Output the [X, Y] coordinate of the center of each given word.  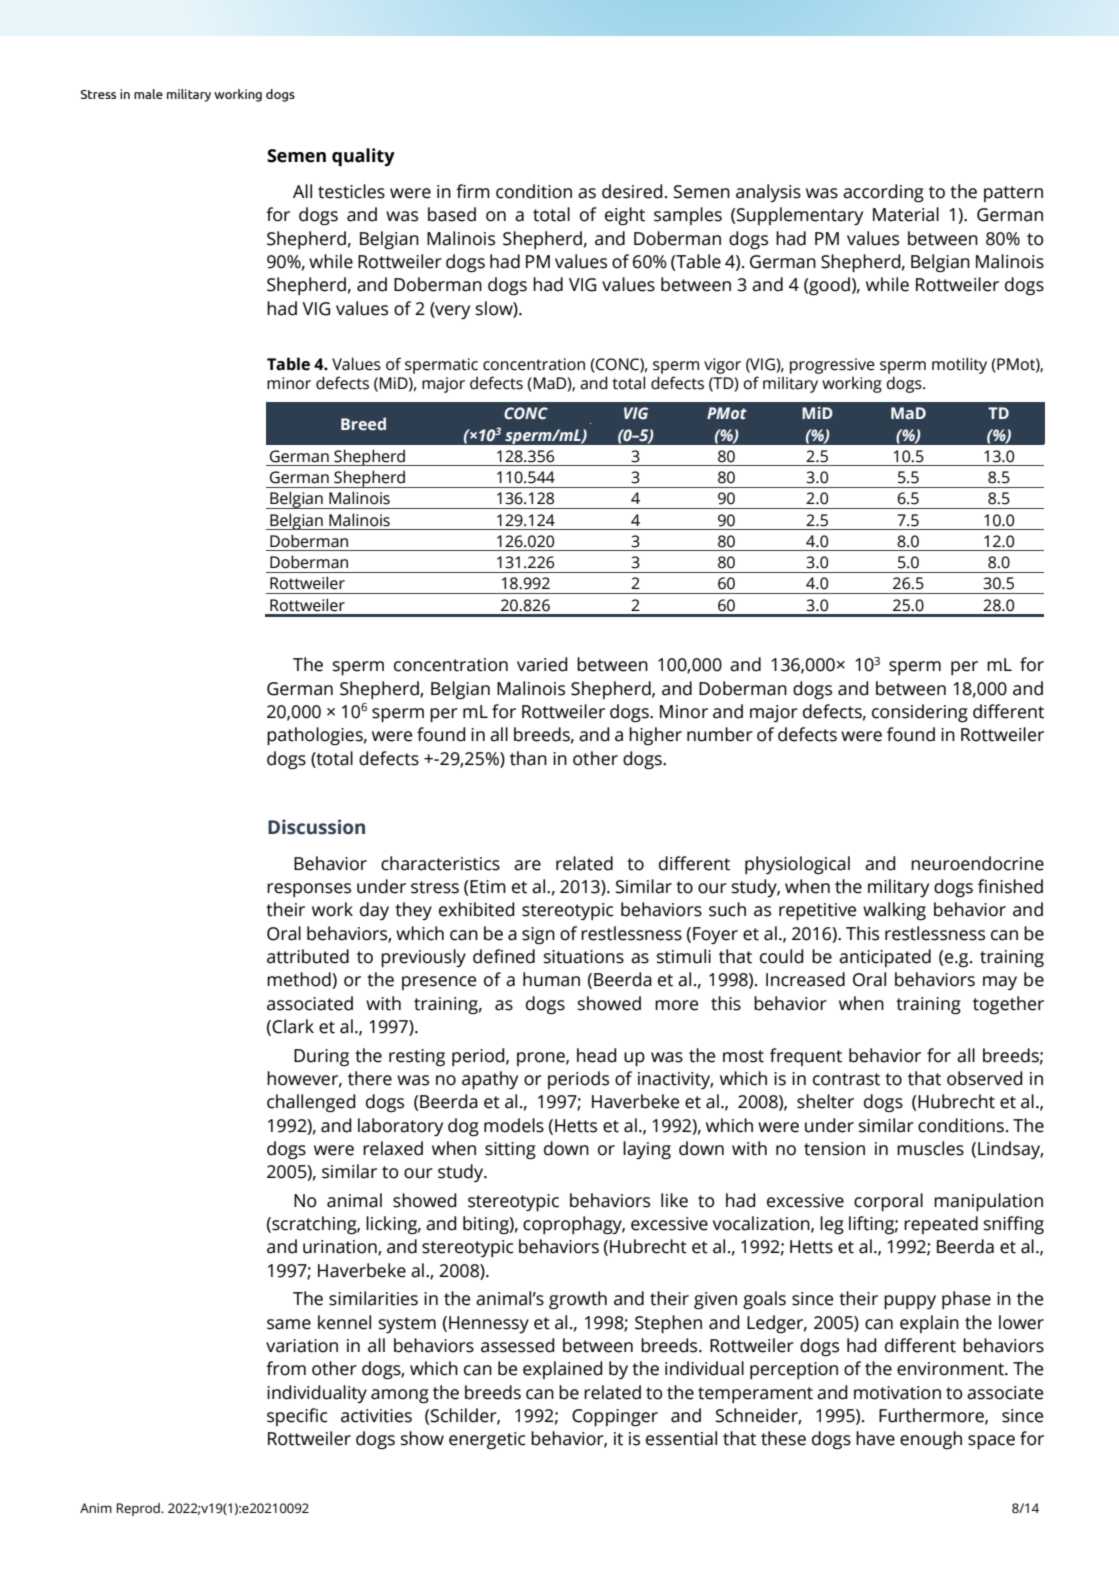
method [300, 980]
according [883, 193]
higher [655, 736]
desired [632, 191]
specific [297, 1417]
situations [584, 957]
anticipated [885, 958]
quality [363, 157]
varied [542, 664]
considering [920, 713]
